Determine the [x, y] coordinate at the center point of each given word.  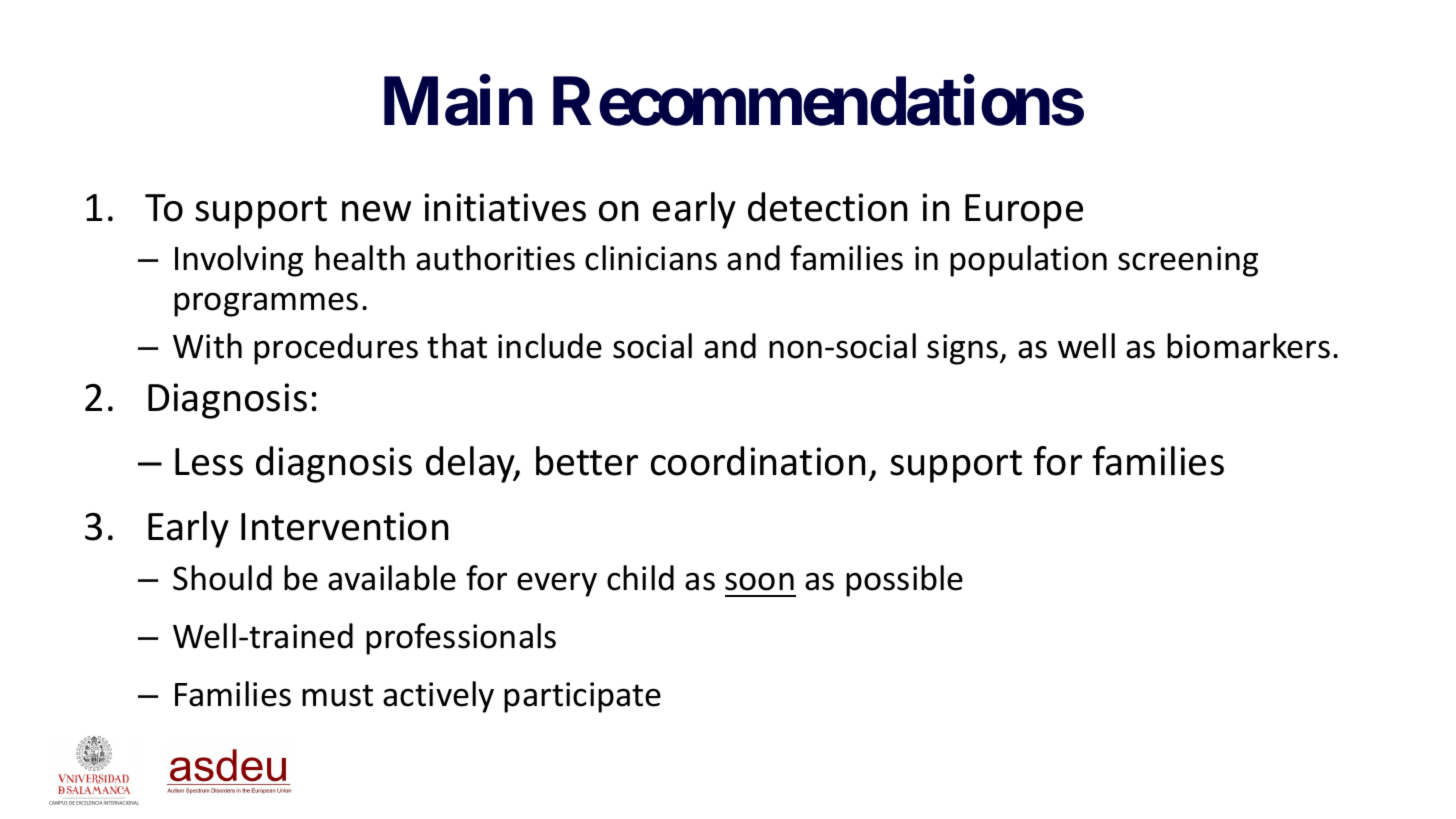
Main [458, 101]
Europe [1024, 211]
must [337, 695]
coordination [758, 461]
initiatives [505, 207]
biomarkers [1248, 346]
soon [759, 581]
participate [582, 697]
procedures [336, 349]
